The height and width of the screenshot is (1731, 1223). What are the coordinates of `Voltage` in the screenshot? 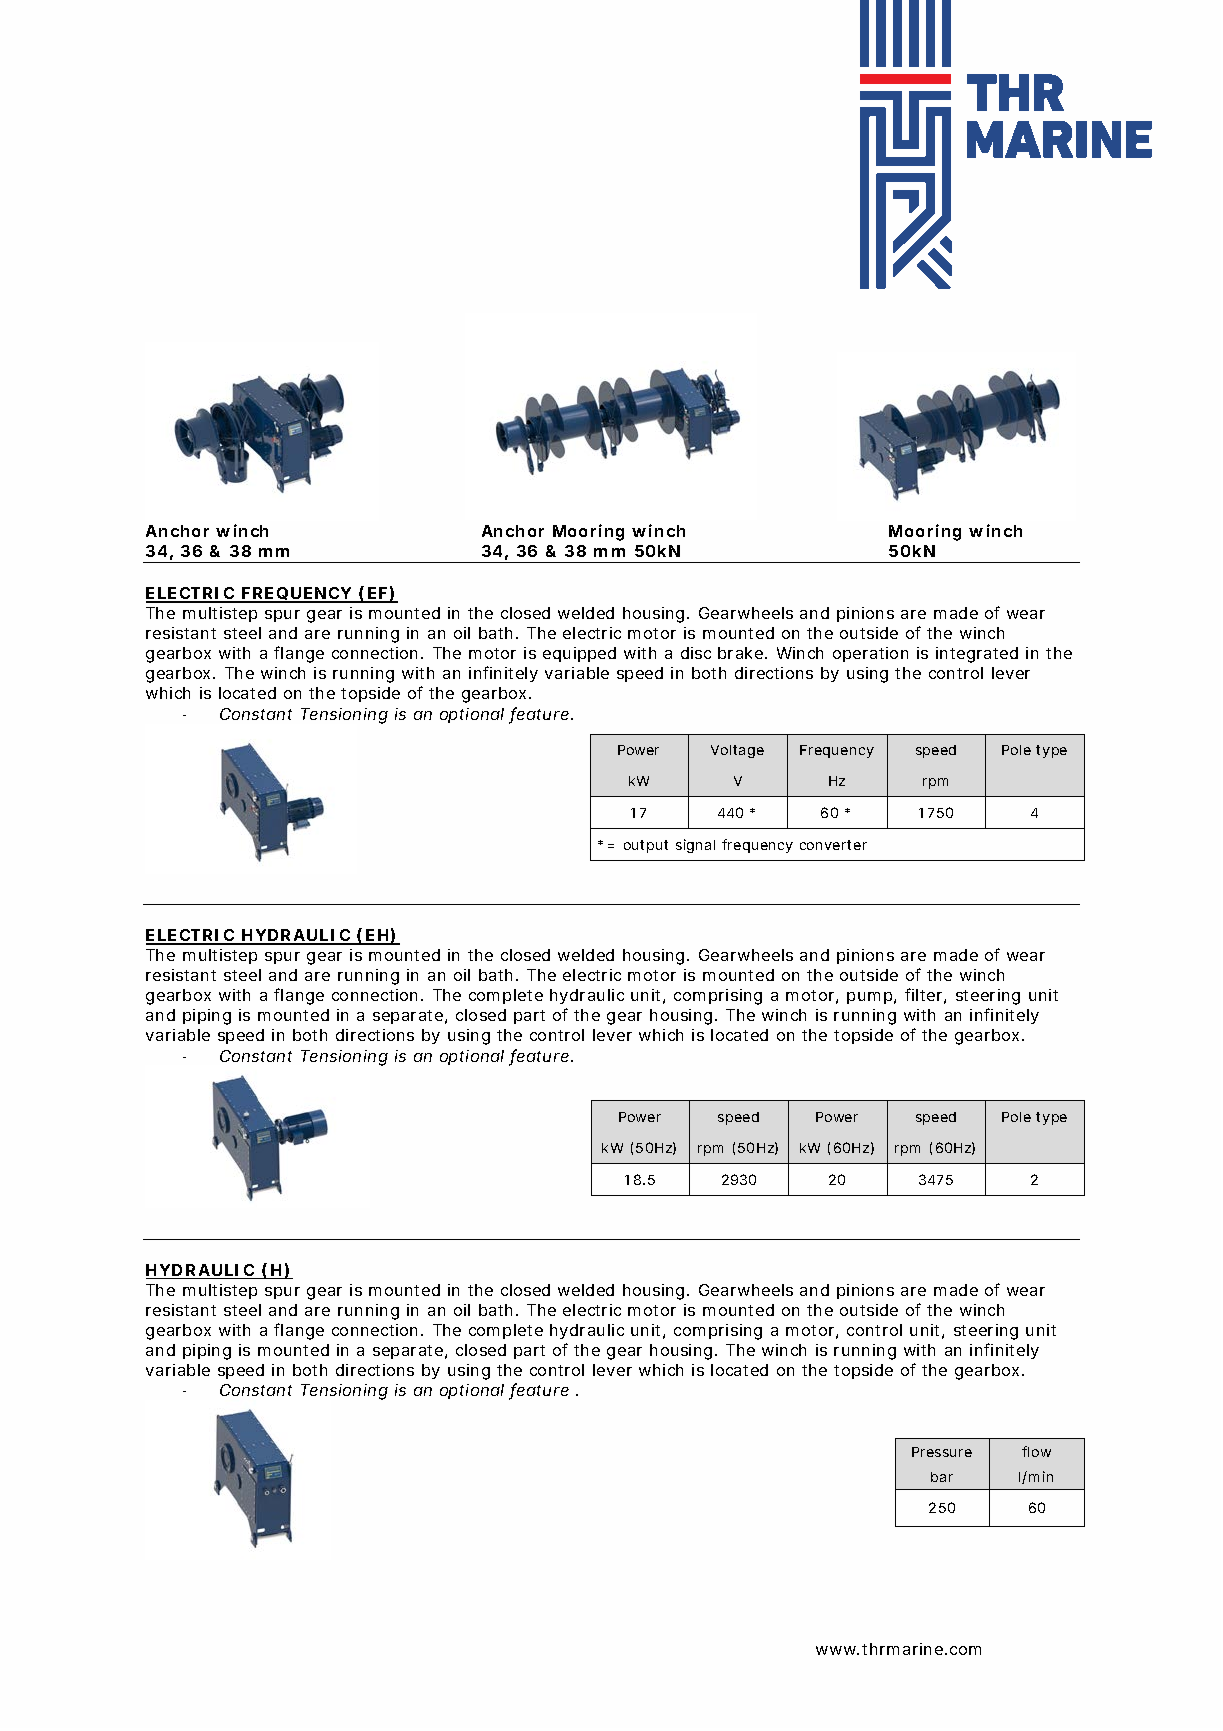 It's located at (737, 751).
